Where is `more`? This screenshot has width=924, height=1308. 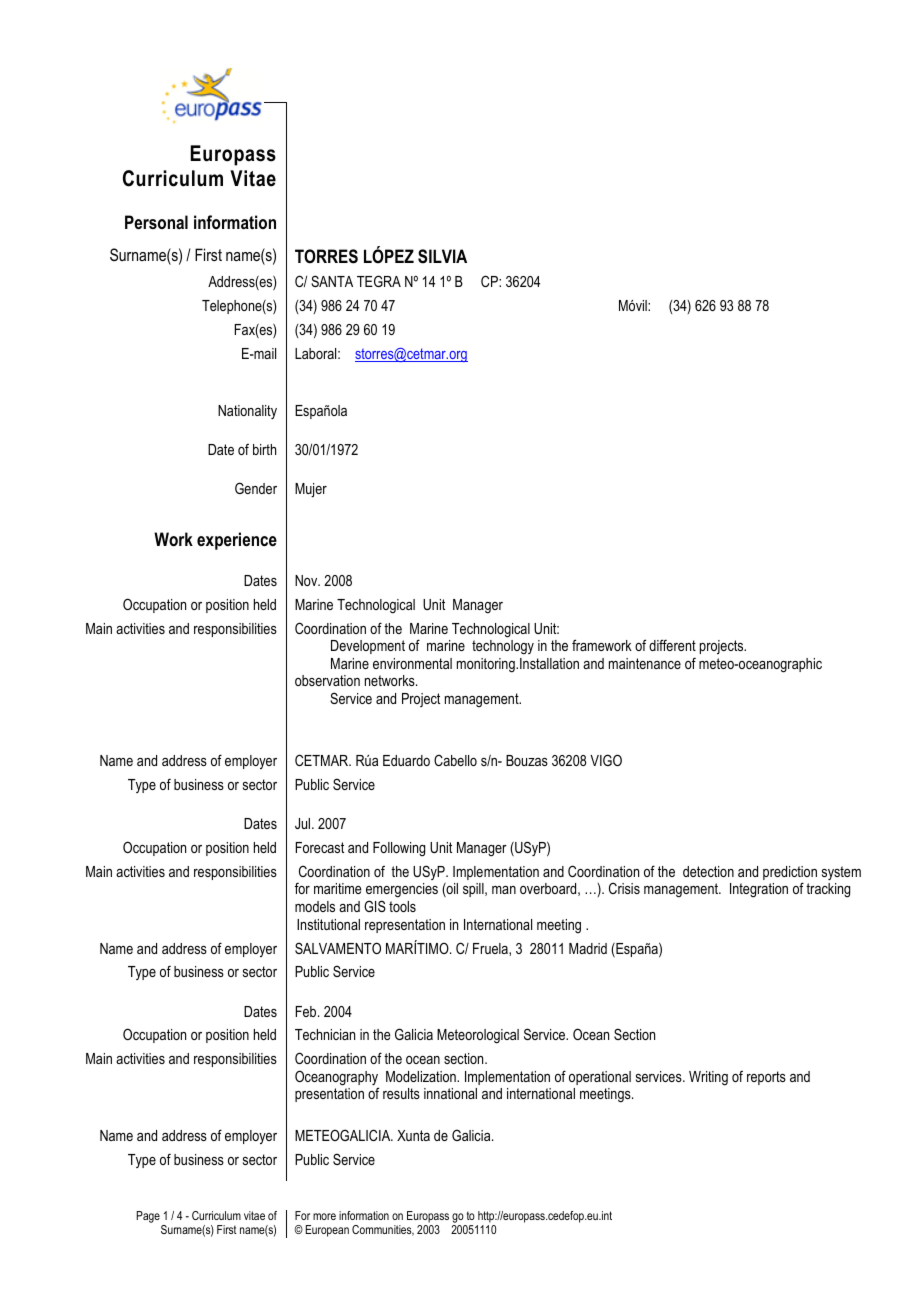 more is located at coordinates (324, 1216).
